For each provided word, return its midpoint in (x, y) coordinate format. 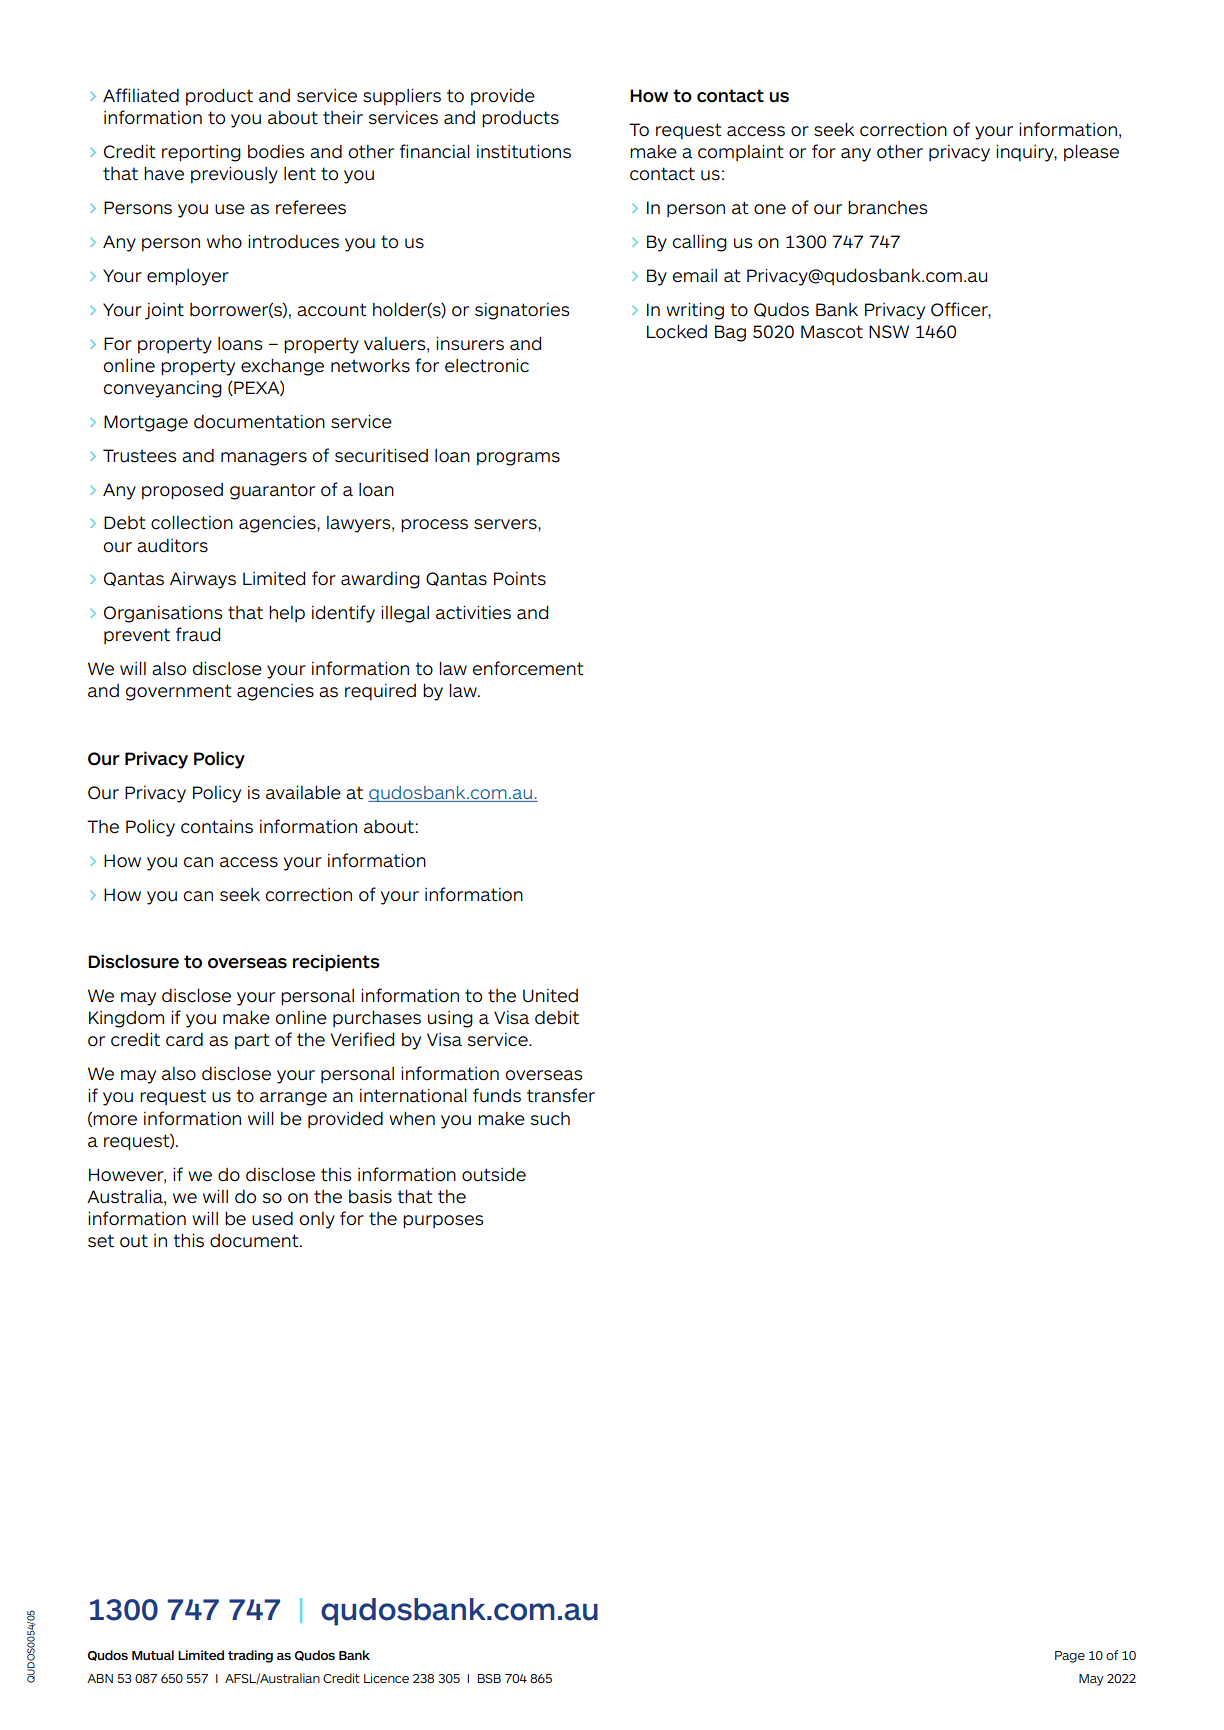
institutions (524, 151)
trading (250, 1656)
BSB (489, 1678)
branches (887, 207)
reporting (201, 153)
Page (1070, 1657)
